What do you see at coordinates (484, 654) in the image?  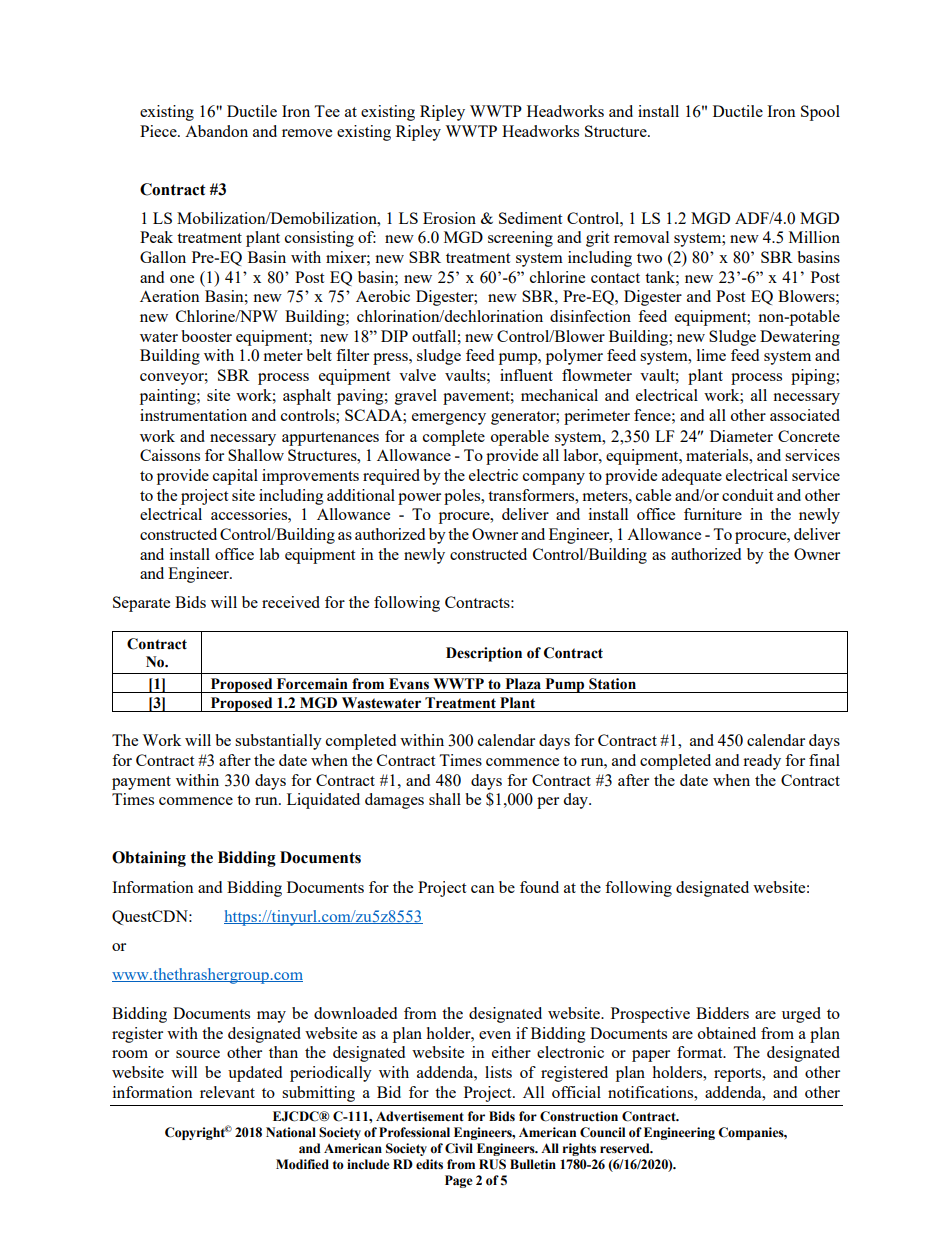 I see `Description` at bounding box center [484, 654].
